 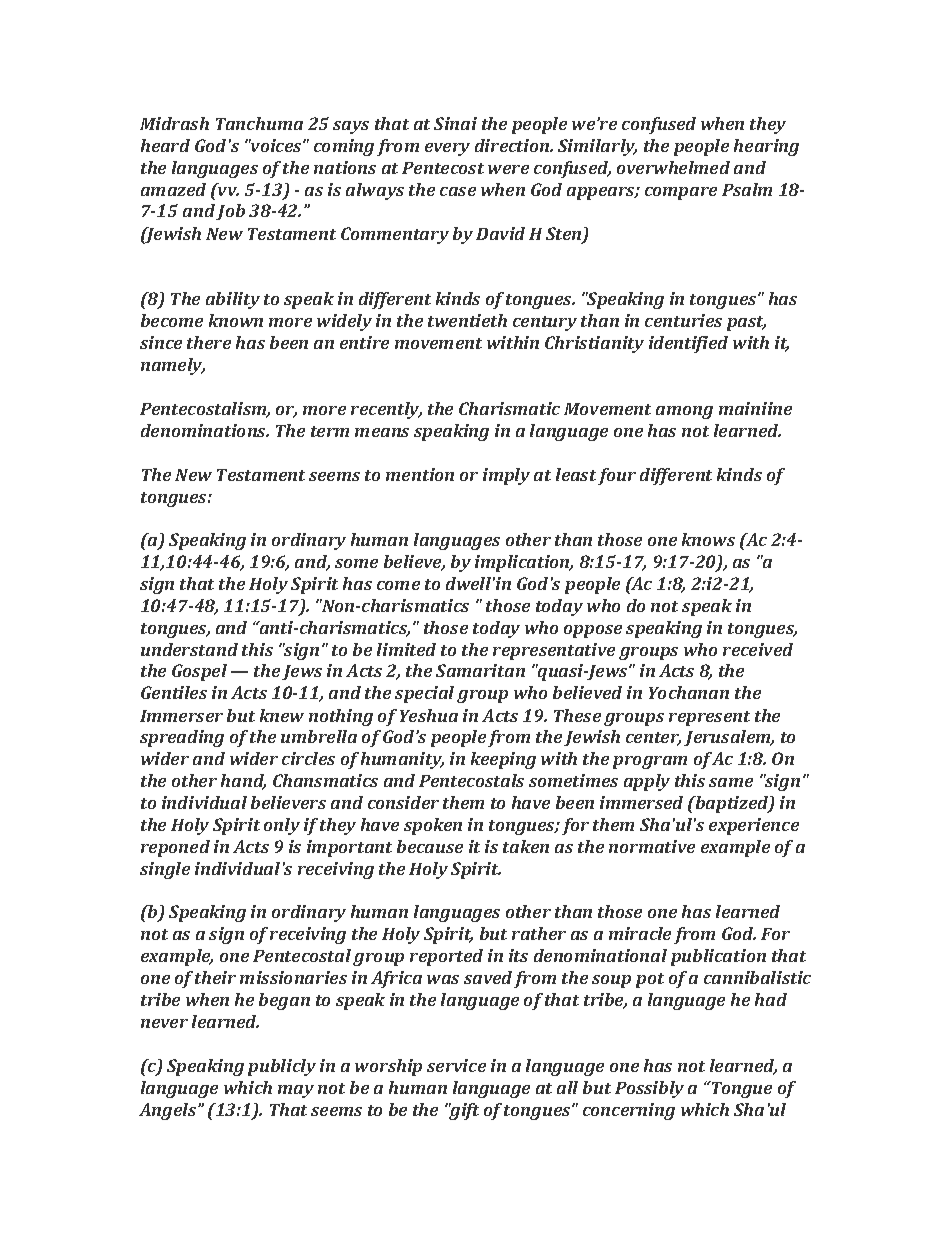 I want to click on received, so click(x=758, y=649).
